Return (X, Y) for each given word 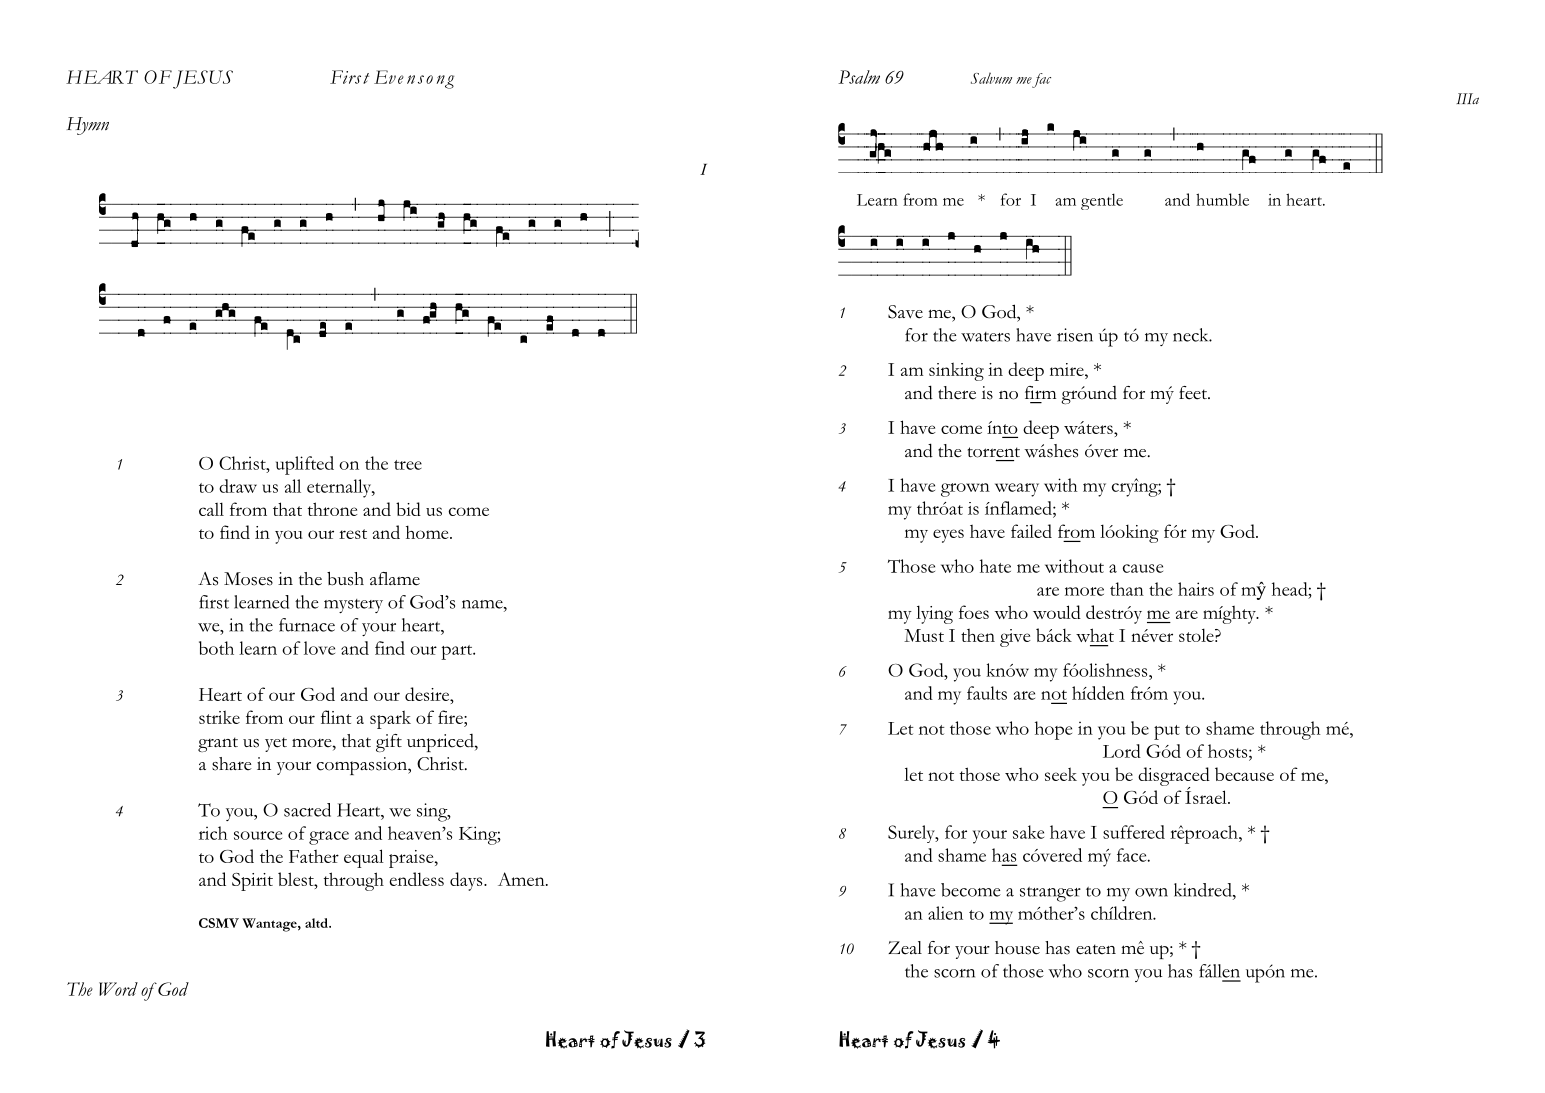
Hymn (88, 126)
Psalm (859, 77)
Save (905, 312)
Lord (1122, 751)
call (211, 509)
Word (118, 989)
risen (1075, 335)
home (428, 532)
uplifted (305, 465)
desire (428, 694)
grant (218, 744)
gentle (1102, 201)
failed (1031, 531)
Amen (522, 879)
